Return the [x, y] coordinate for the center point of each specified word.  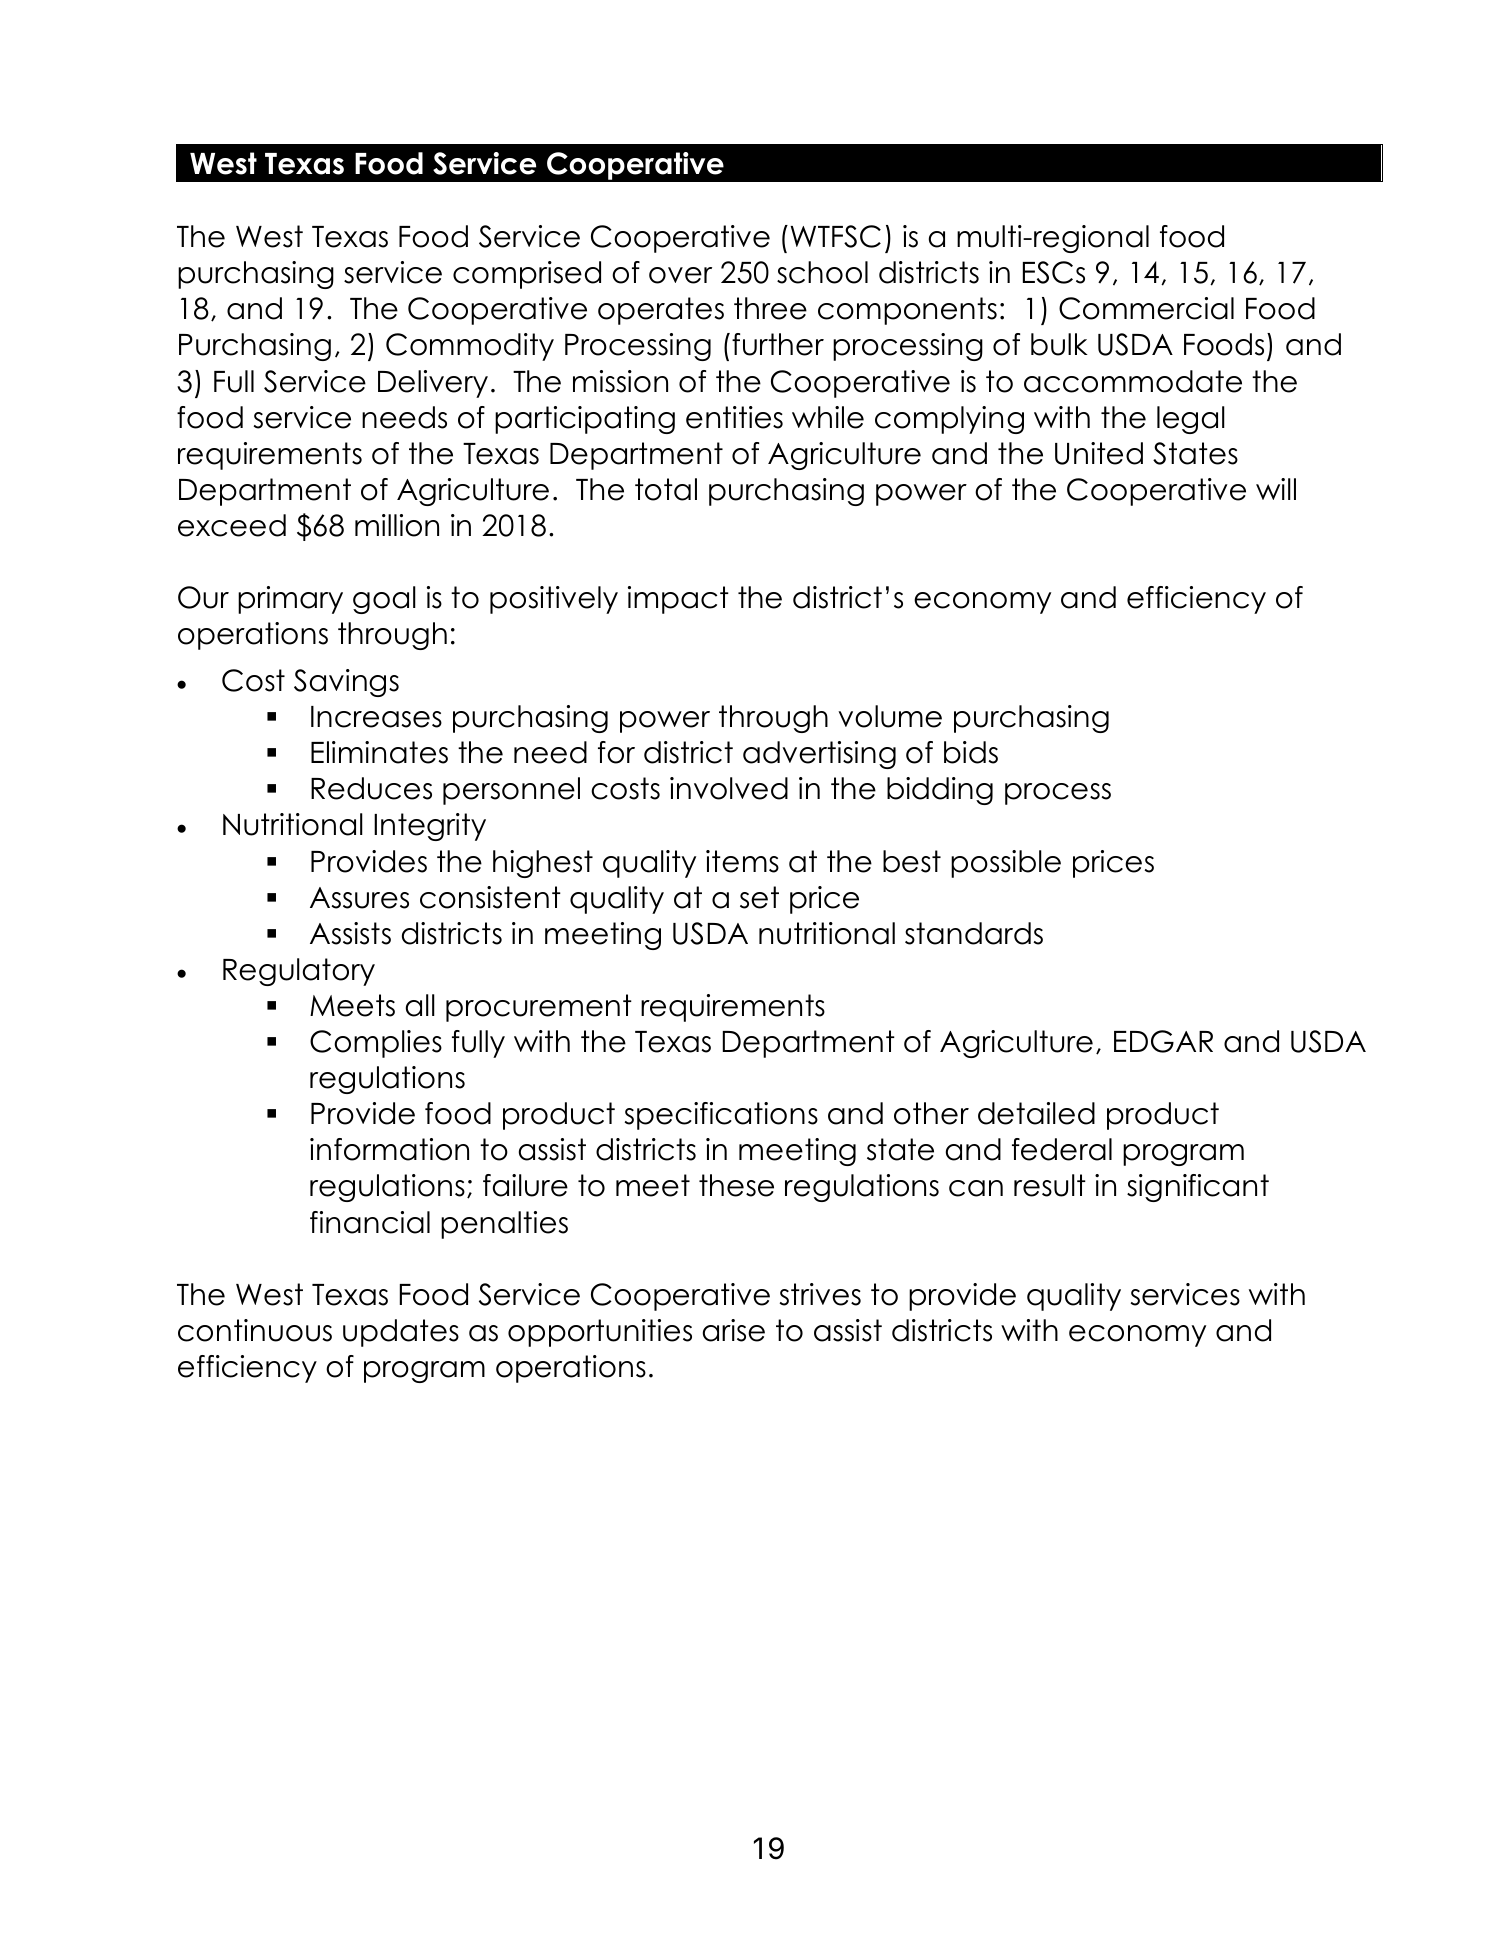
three [770, 308]
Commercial [1146, 308]
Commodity [470, 347]
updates [401, 1333]
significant [1198, 1188]
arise [734, 1330]
